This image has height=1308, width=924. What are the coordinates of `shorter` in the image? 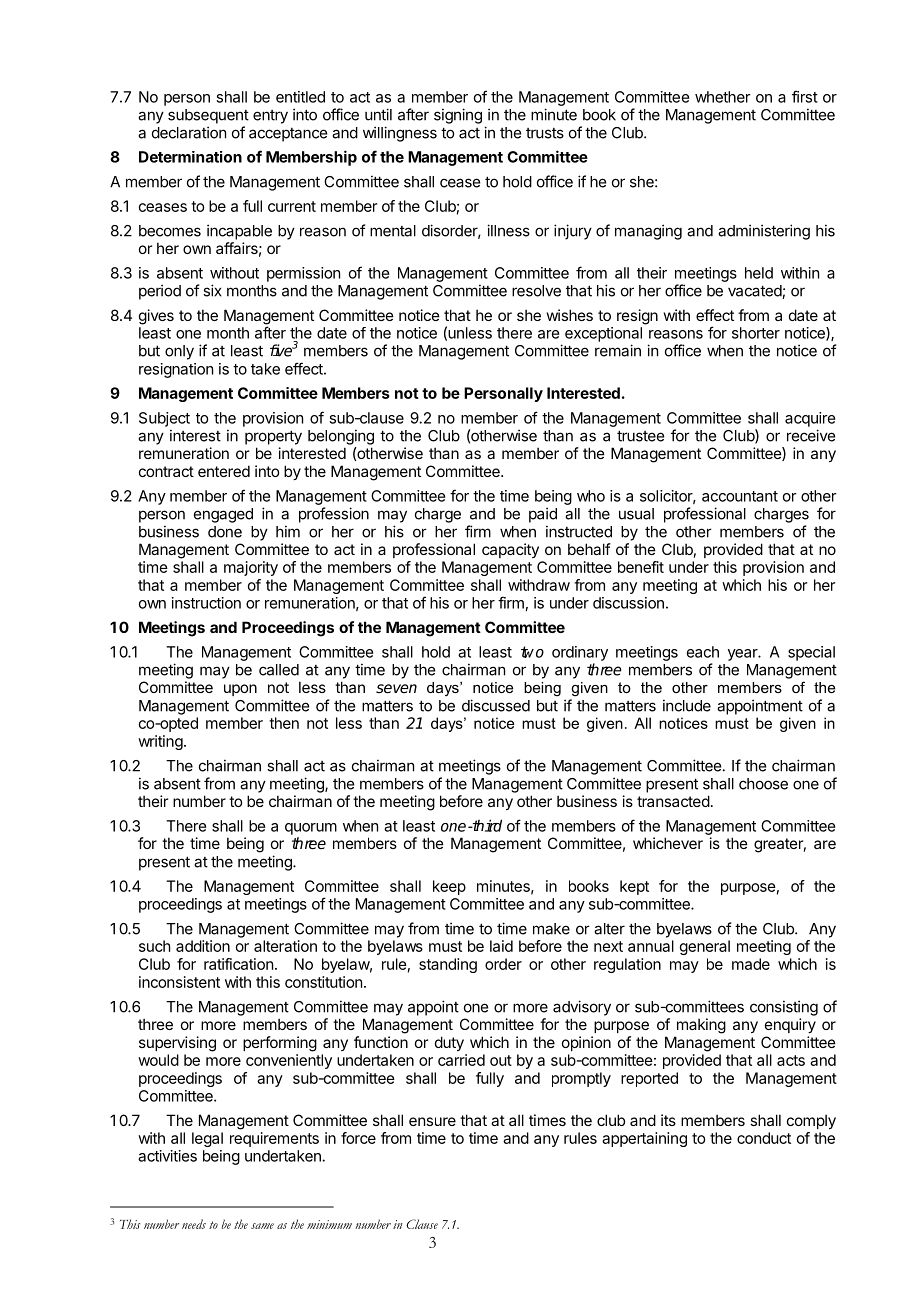 It's located at (756, 333).
